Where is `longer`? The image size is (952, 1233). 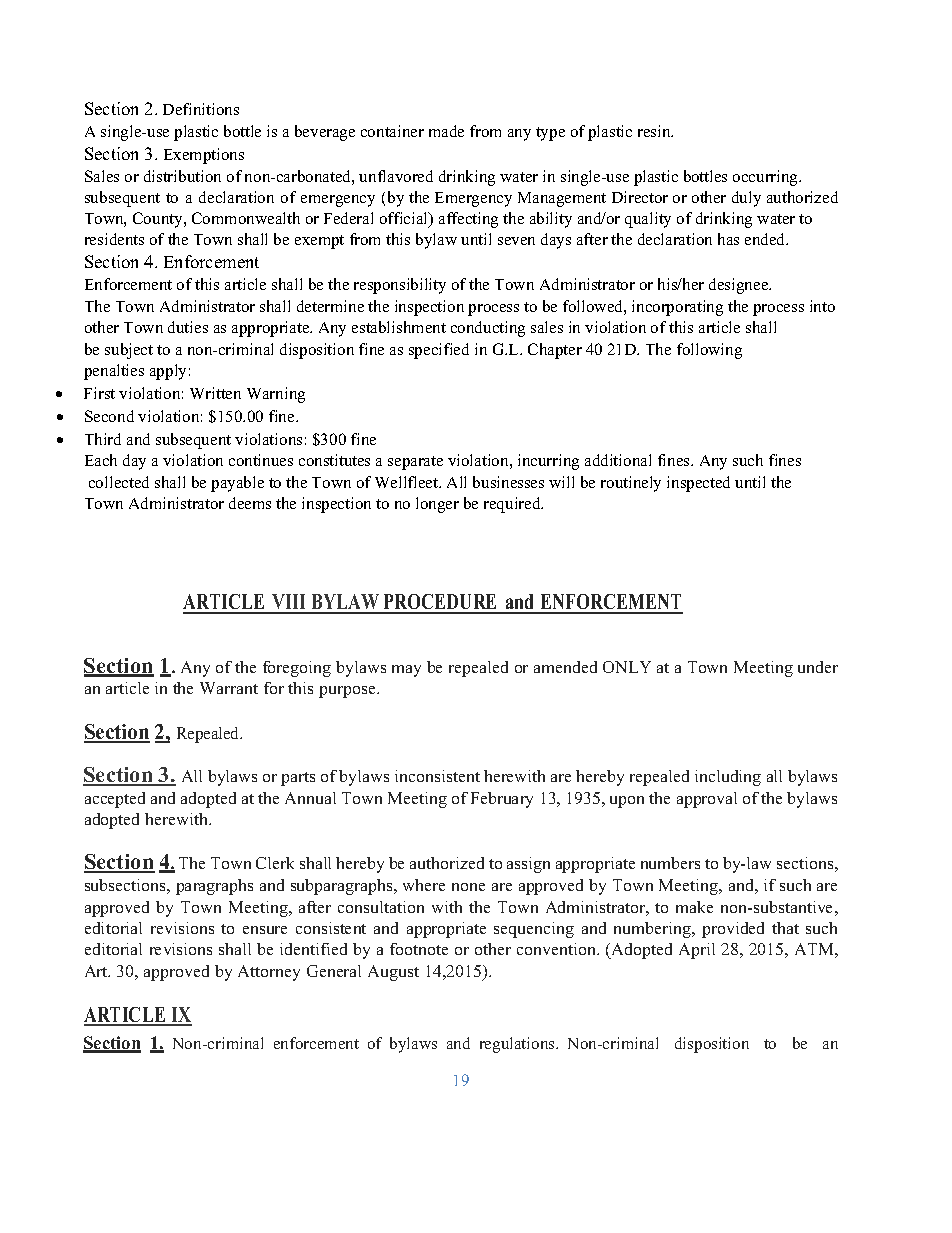 longer is located at coordinates (437, 505).
